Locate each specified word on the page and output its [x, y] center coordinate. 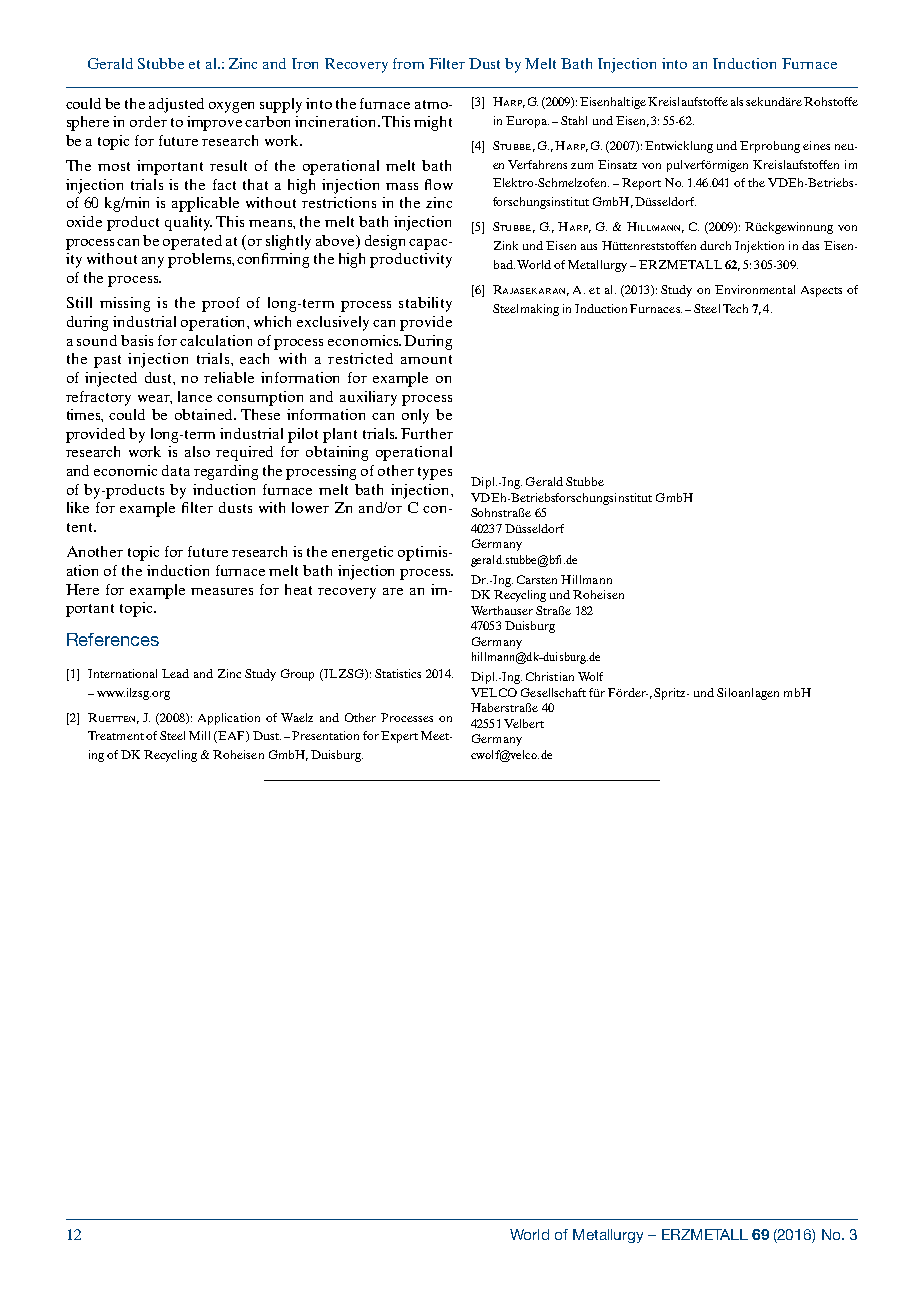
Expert [399, 737]
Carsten [537, 579]
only [415, 416]
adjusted [176, 105]
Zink [506, 245]
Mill [199, 735]
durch [715, 245]
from [408, 63]
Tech [735, 308]
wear [155, 399]
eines [816, 145]
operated [192, 242]
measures [222, 591]
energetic [362, 553]
